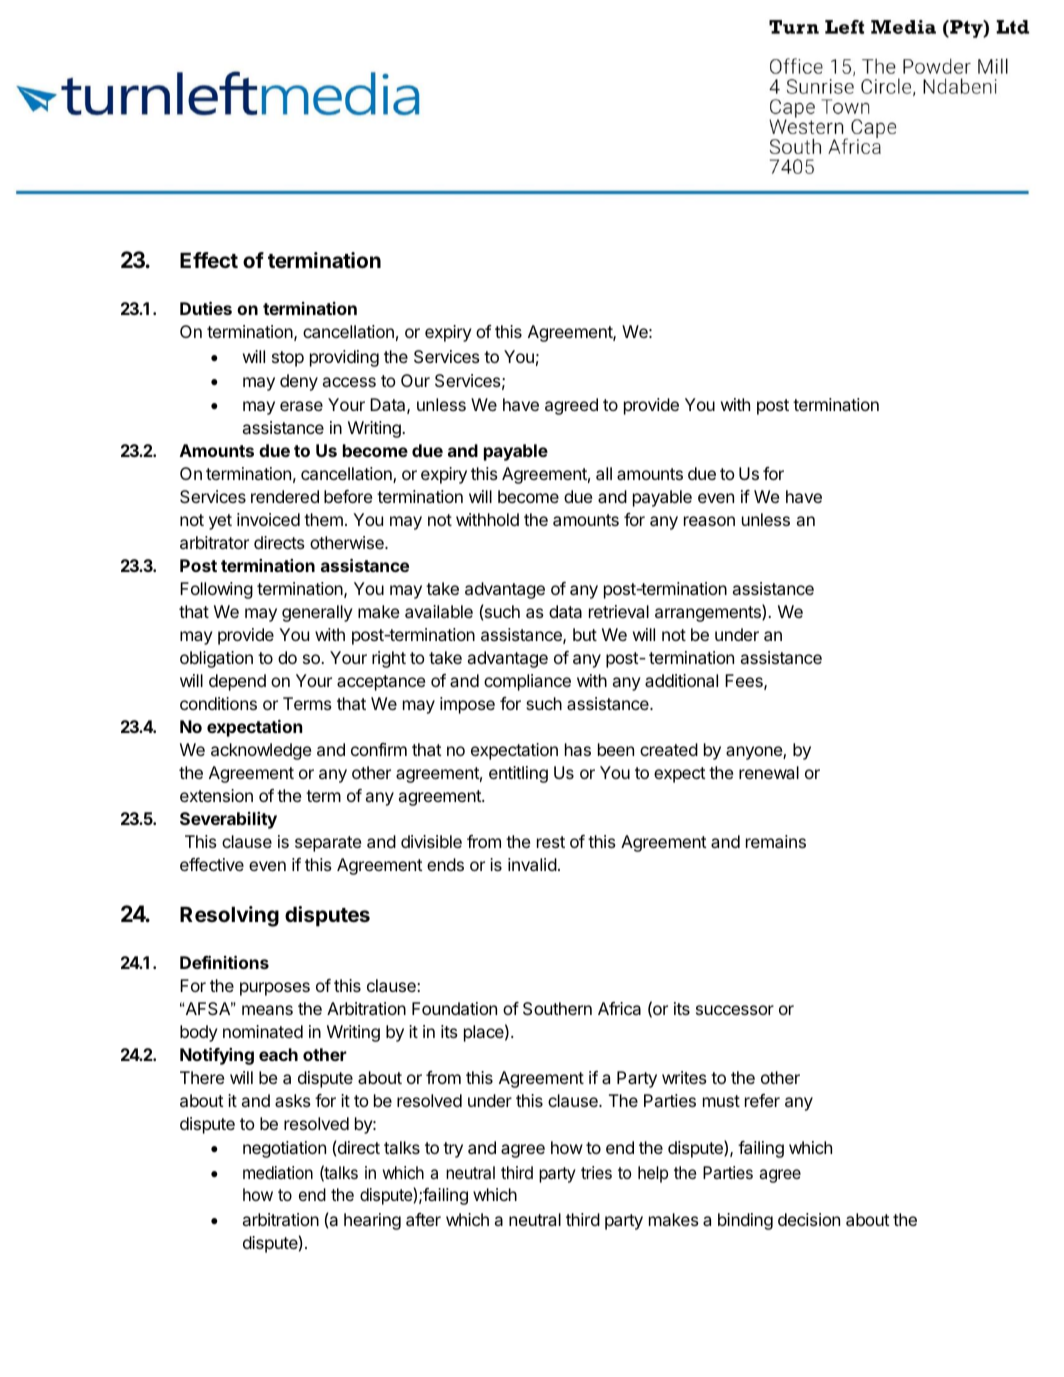 The width and height of the image is (1064, 1377). What do you see at coordinates (776, 841) in the image?
I see `remains` at bounding box center [776, 841].
